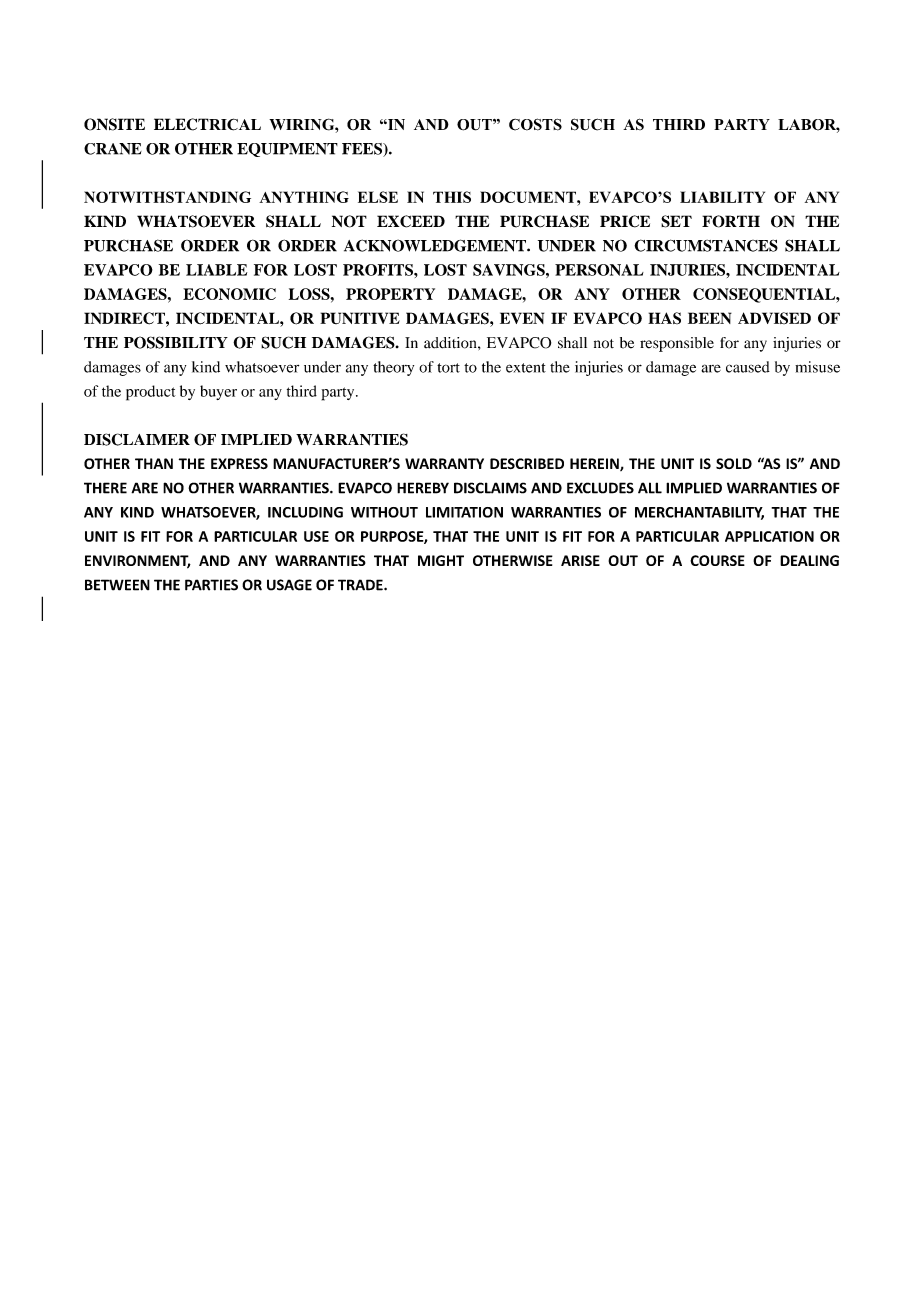 This screenshot has height=1308, width=924. I want to click on COURSE, so click(717, 560).
